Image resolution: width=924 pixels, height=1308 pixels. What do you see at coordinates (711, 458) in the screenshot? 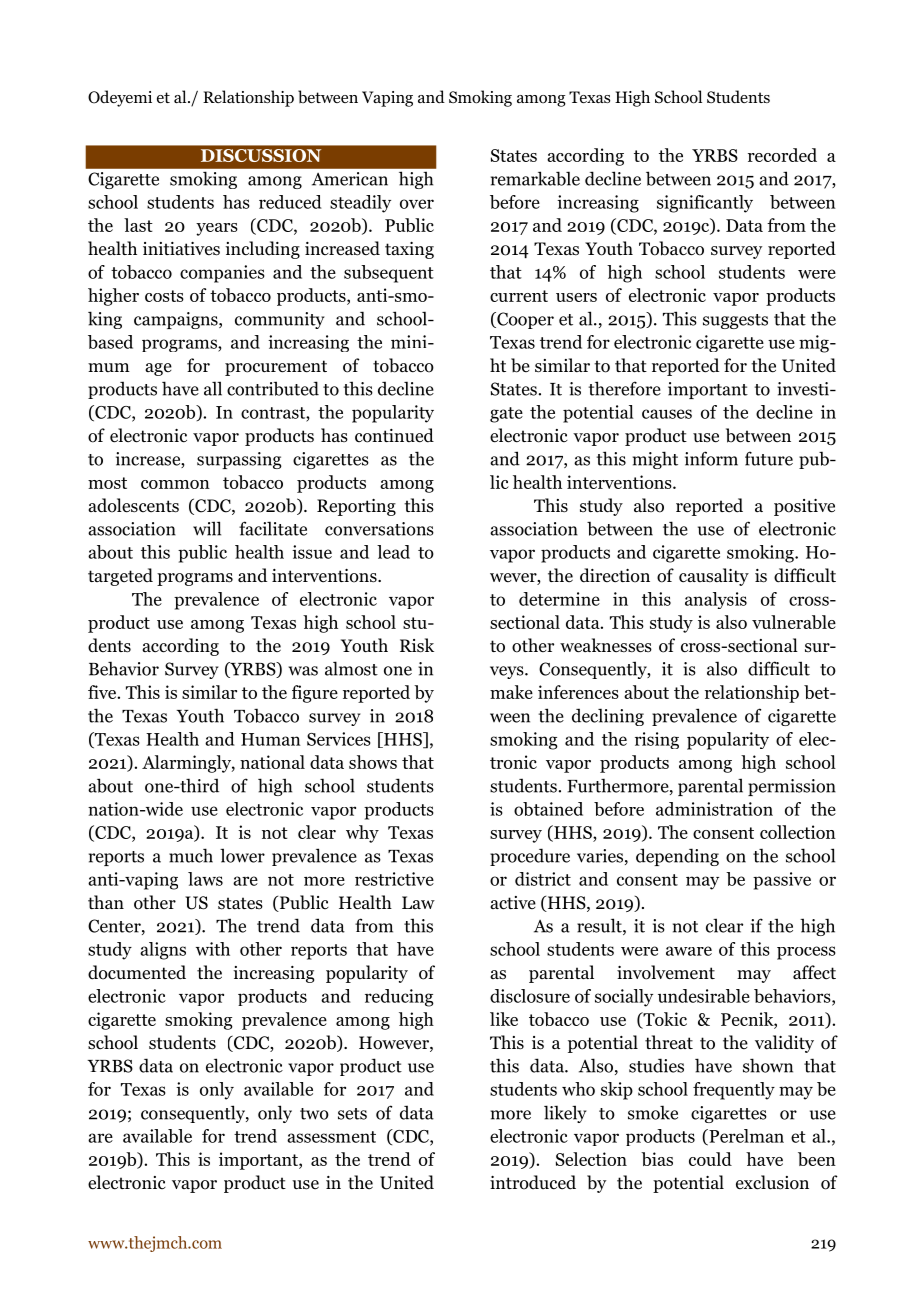
I see `inform` at bounding box center [711, 458].
